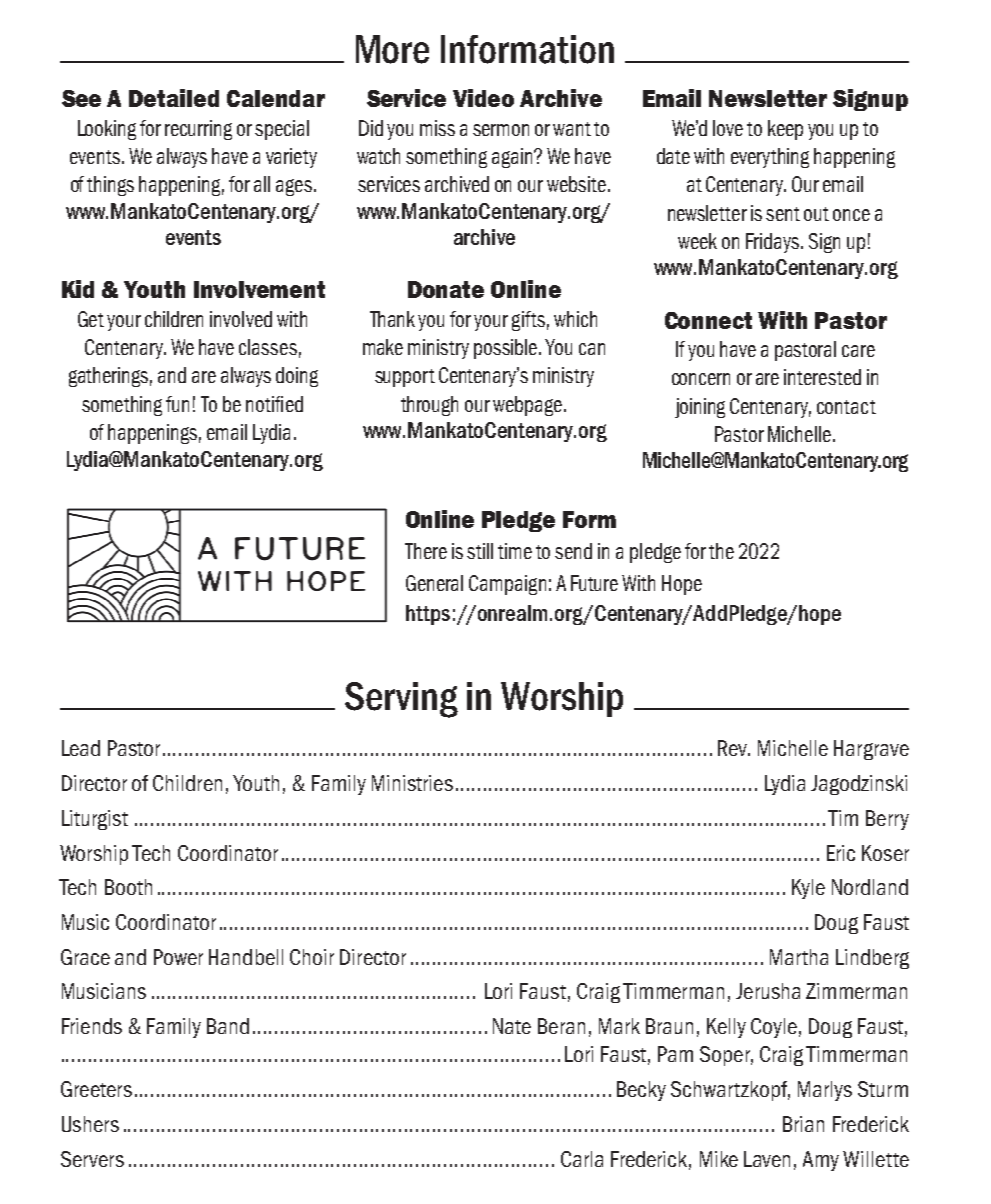  Describe the element at coordinates (803, 1124) in the page. I see `Brian` at that location.
